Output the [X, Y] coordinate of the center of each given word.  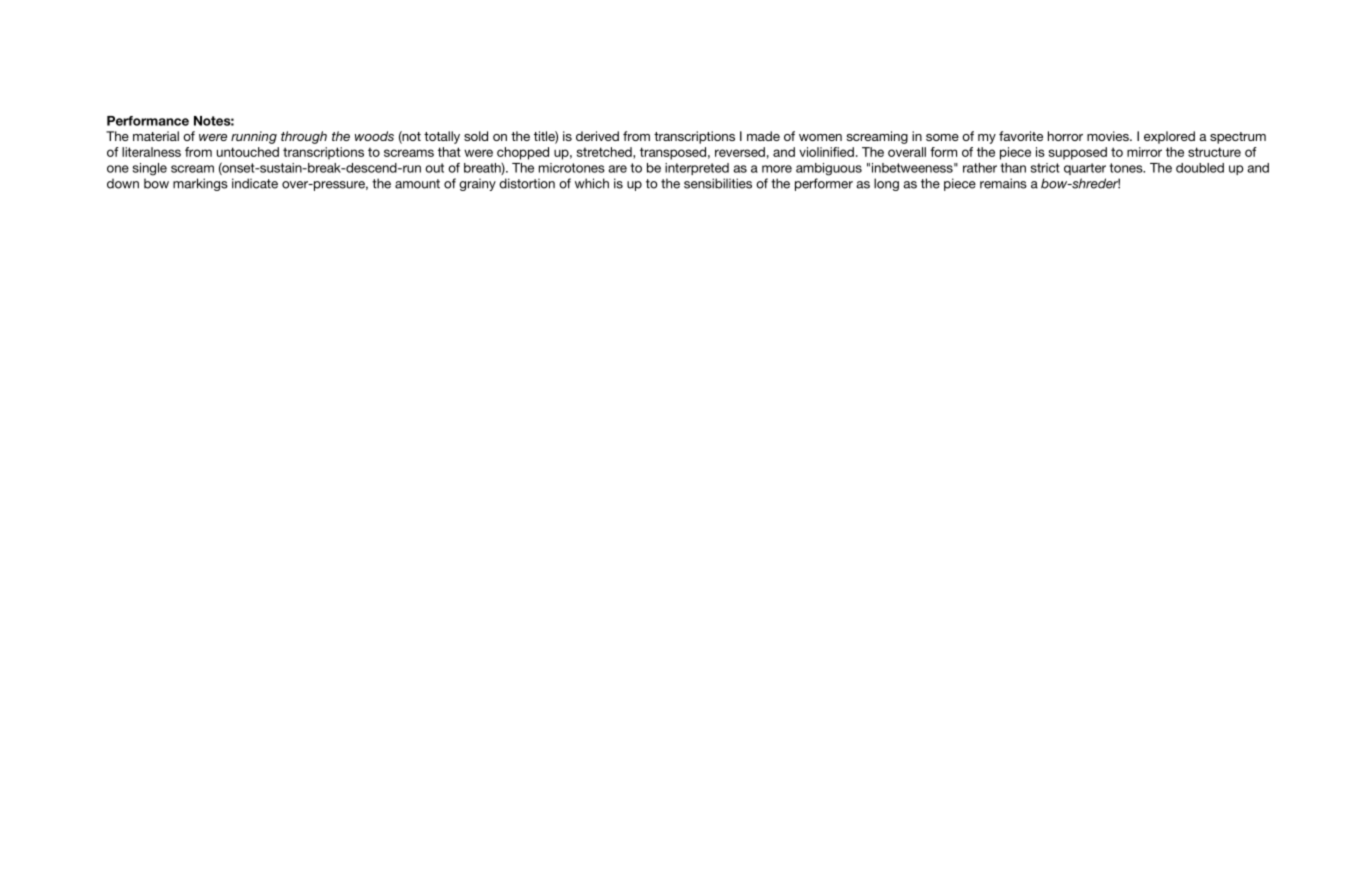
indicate [255, 183]
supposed [1078, 153]
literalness [151, 152]
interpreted [697, 169]
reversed [740, 152]
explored [1169, 137]
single [150, 169]
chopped [523, 153]
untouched [248, 152]
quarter [1085, 169]
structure [1214, 152]
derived [597, 136]
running [254, 137]
